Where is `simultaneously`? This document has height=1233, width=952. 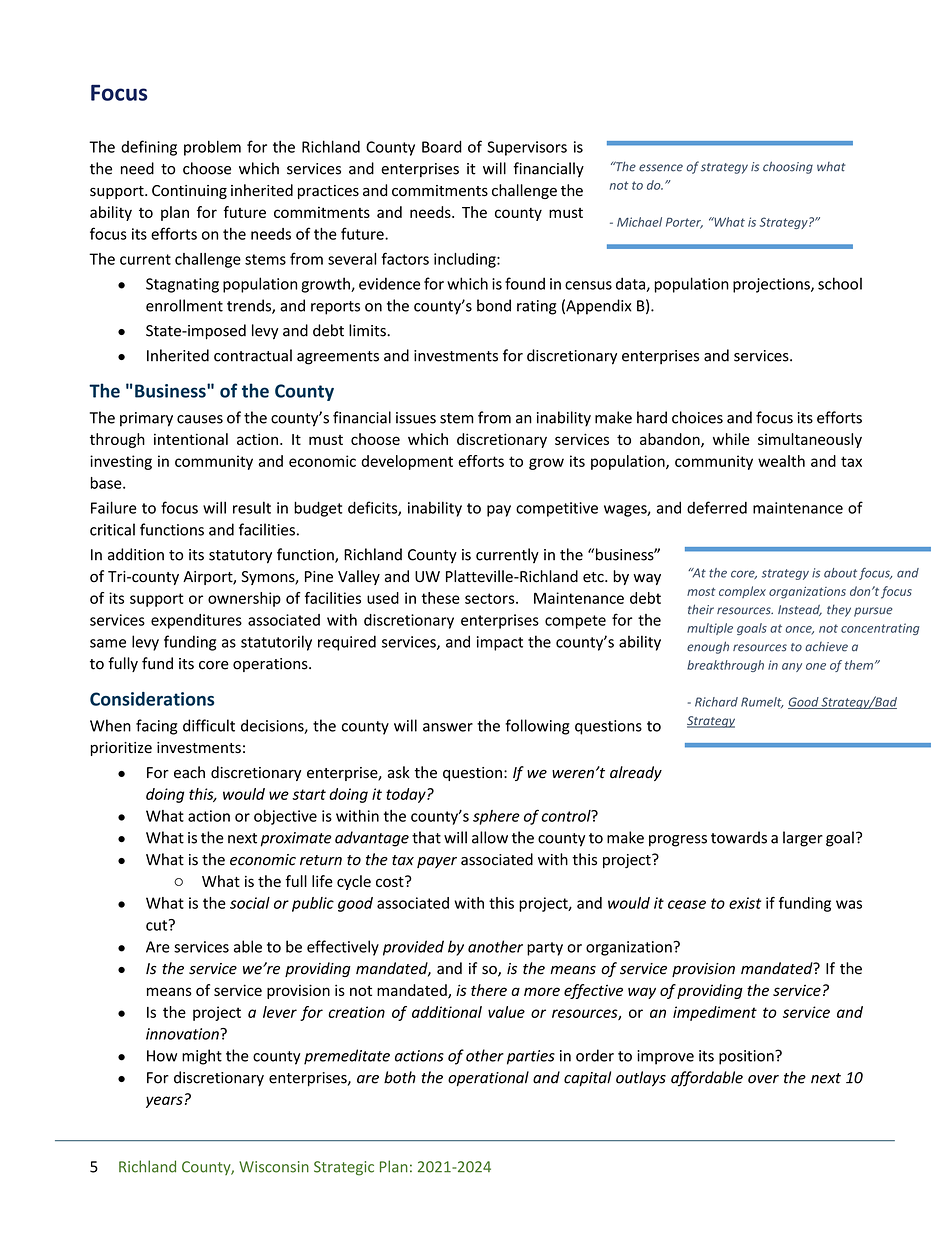
simultaneously is located at coordinates (810, 440).
